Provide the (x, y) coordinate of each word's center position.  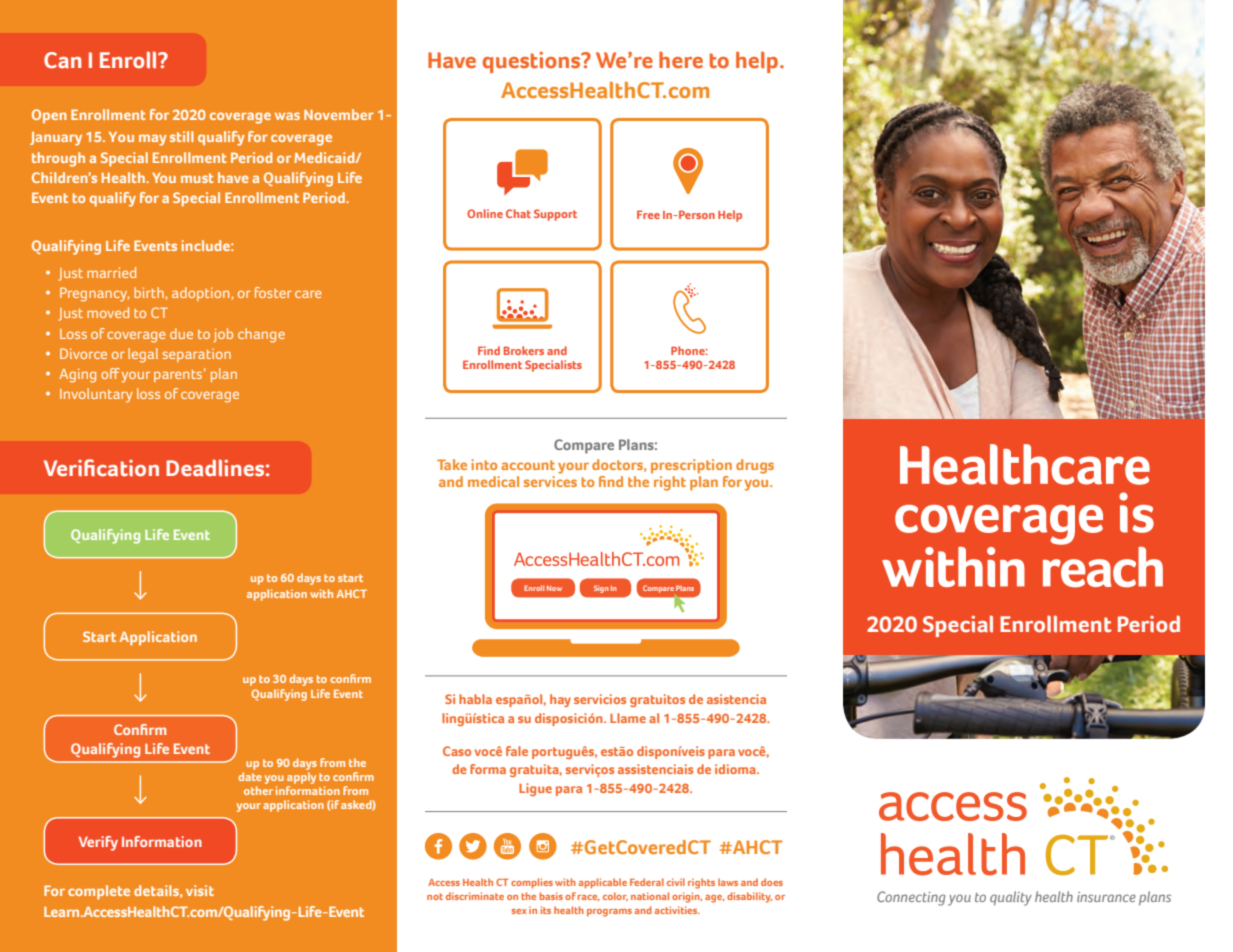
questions (533, 62)
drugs (755, 466)
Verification (101, 468)
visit (200, 890)
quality (1011, 898)
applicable (603, 883)
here (681, 59)
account (528, 465)
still (182, 136)
